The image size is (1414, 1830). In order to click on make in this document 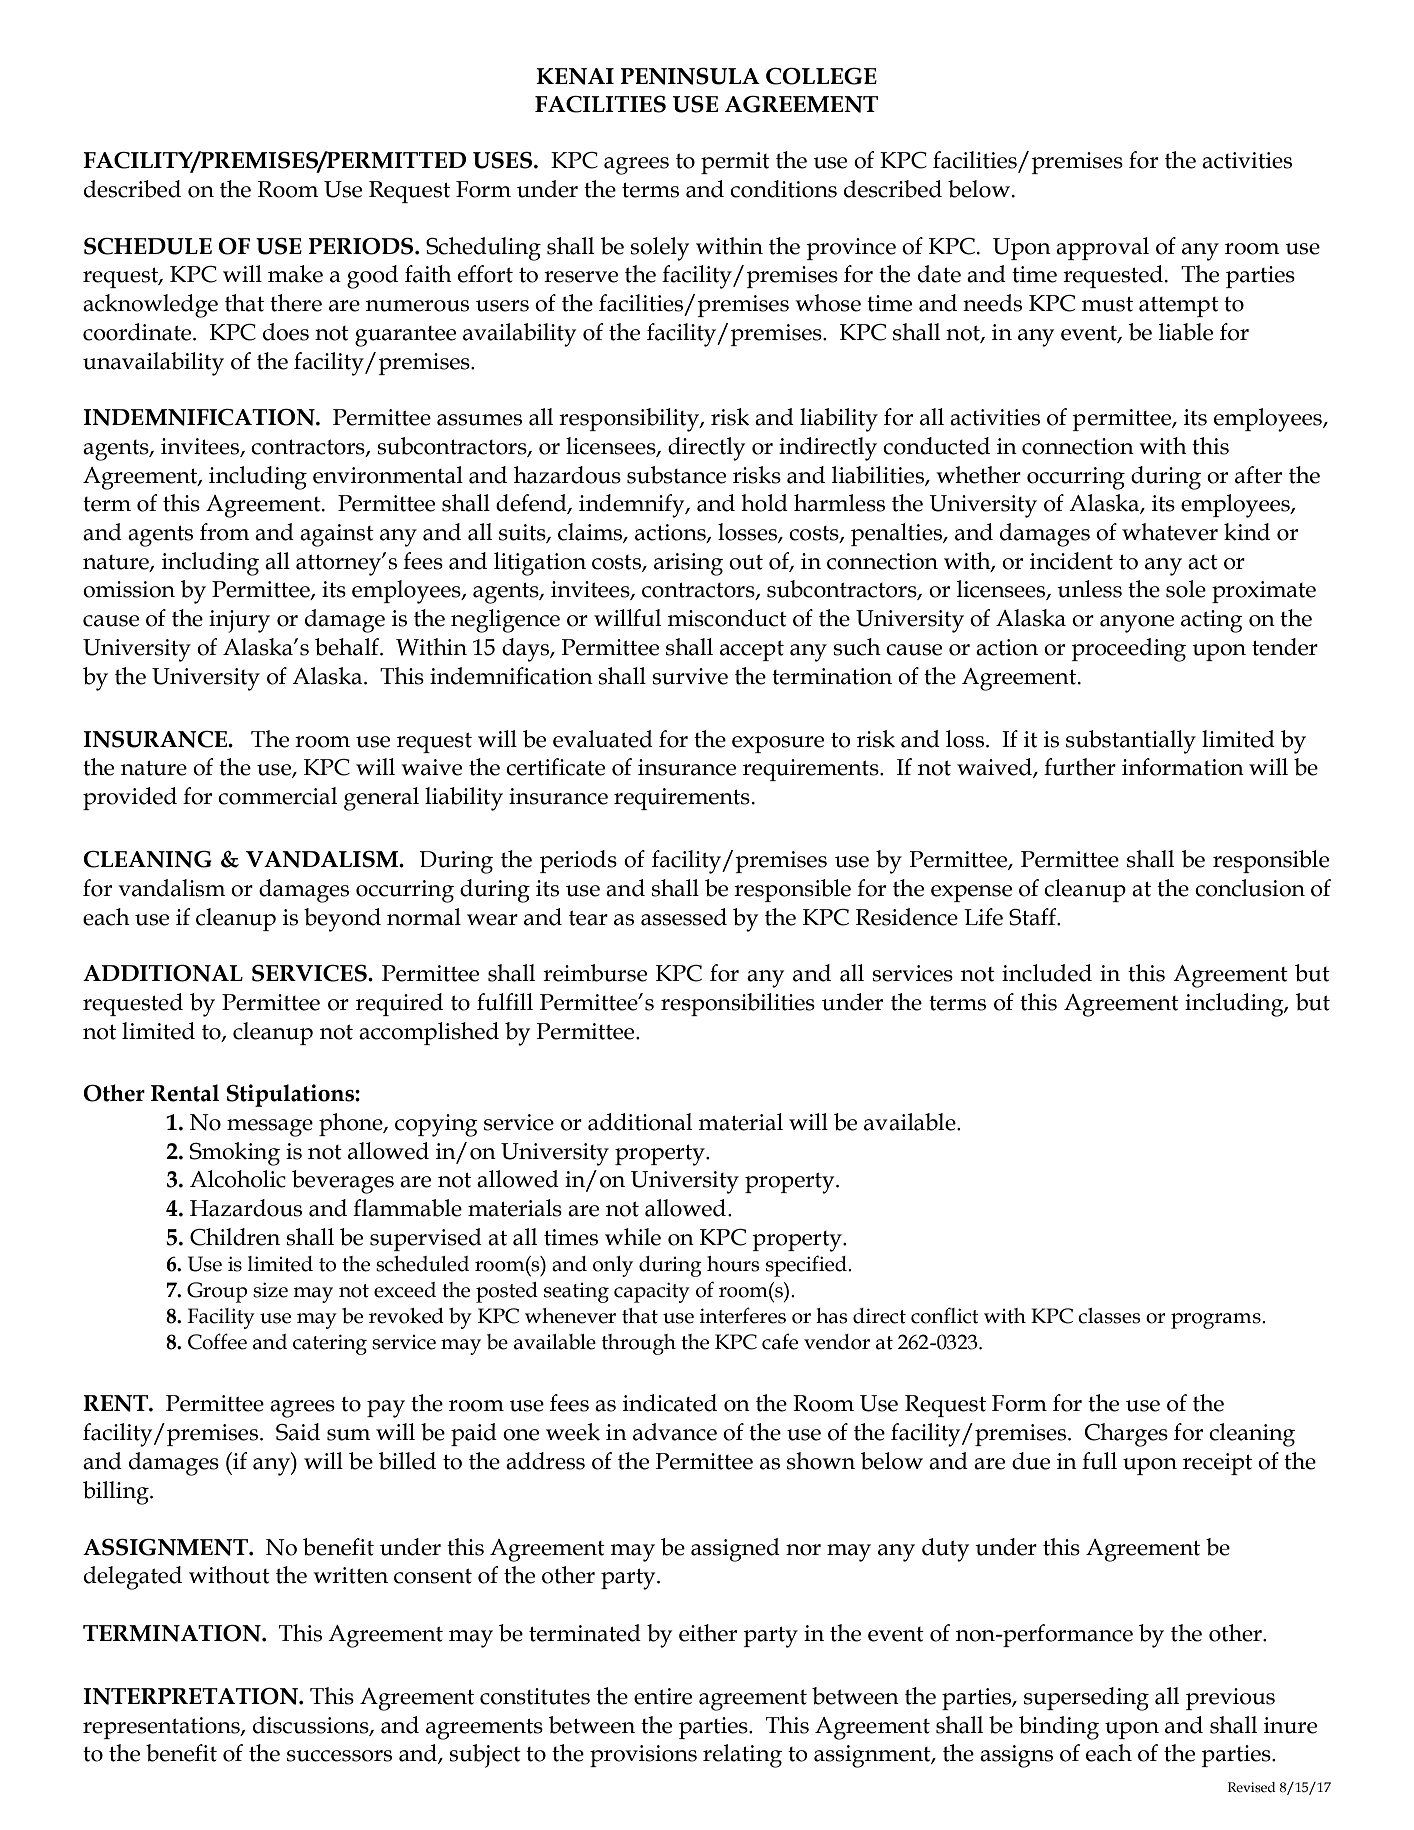, I will do `click(295, 274)`.
